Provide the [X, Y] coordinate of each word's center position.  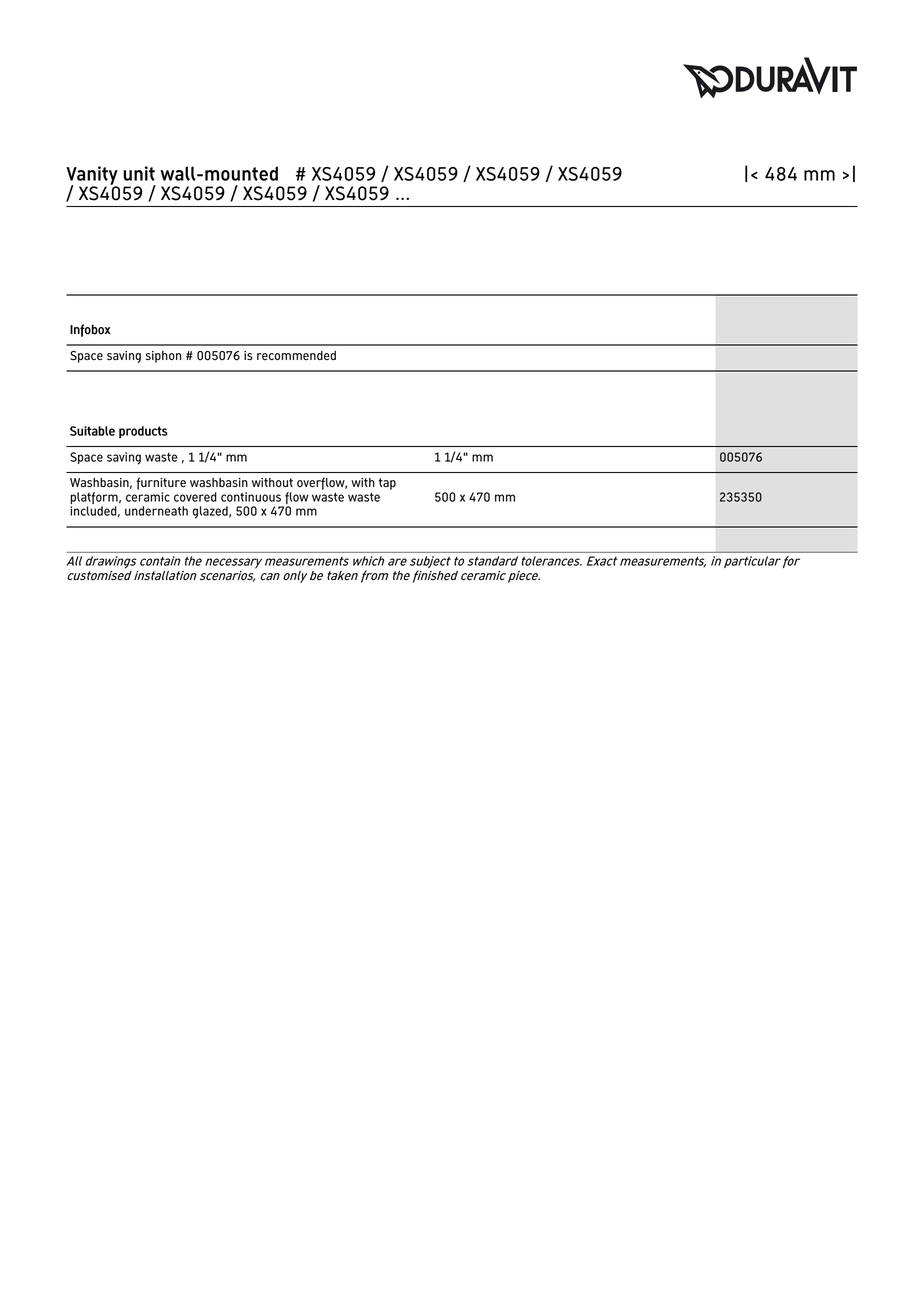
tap [387, 484]
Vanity [92, 176]
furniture [161, 483]
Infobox [90, 330]
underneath [156, 511]
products [143, 432]
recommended [296, 356]
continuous [251, 497]
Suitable [92, 431]
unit [139, 173]
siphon [163, 357]
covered [195, 497]
